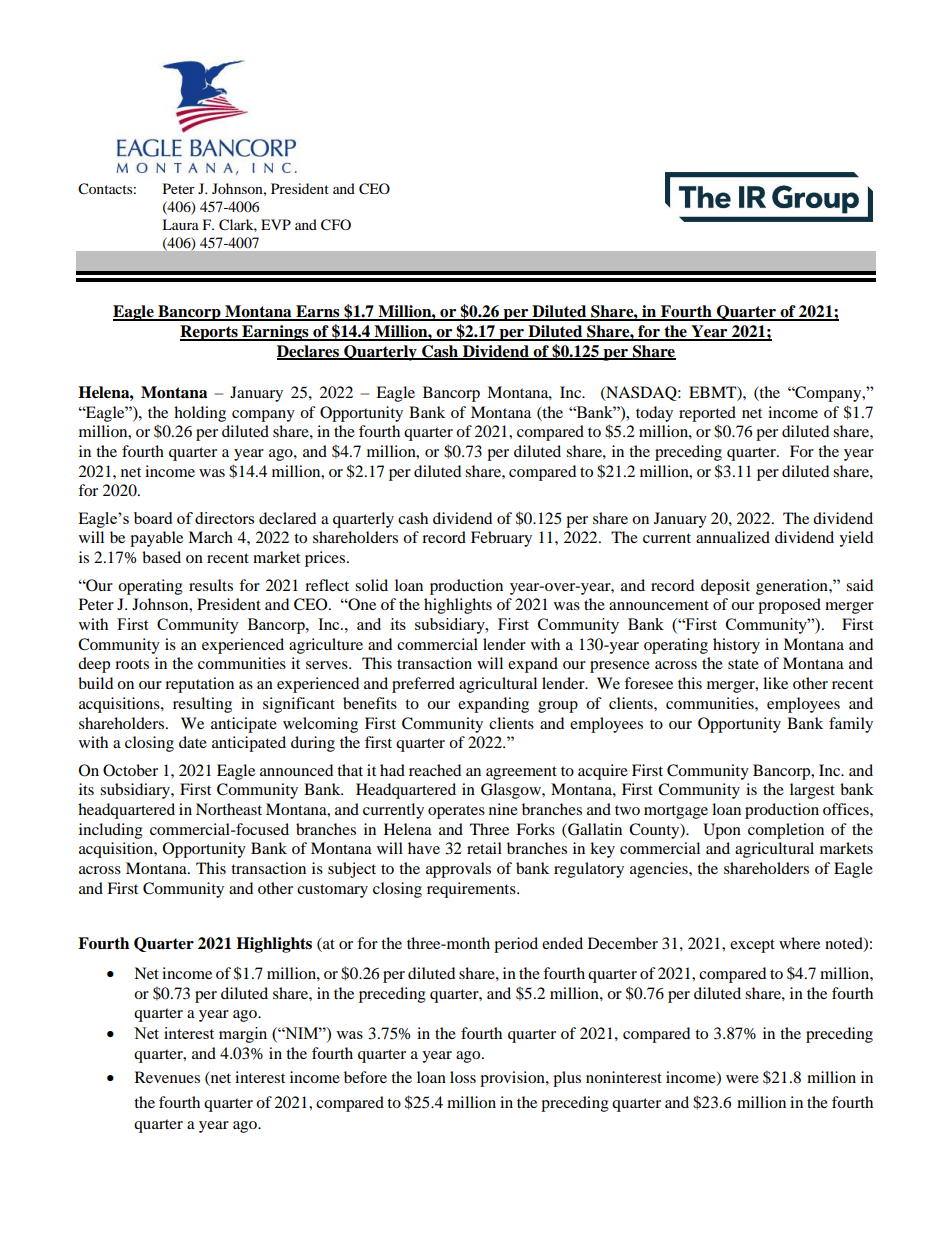 Image resolution: width=952 pixels, height=1233 pixels. I want to click on reported, so click(707, 414).
